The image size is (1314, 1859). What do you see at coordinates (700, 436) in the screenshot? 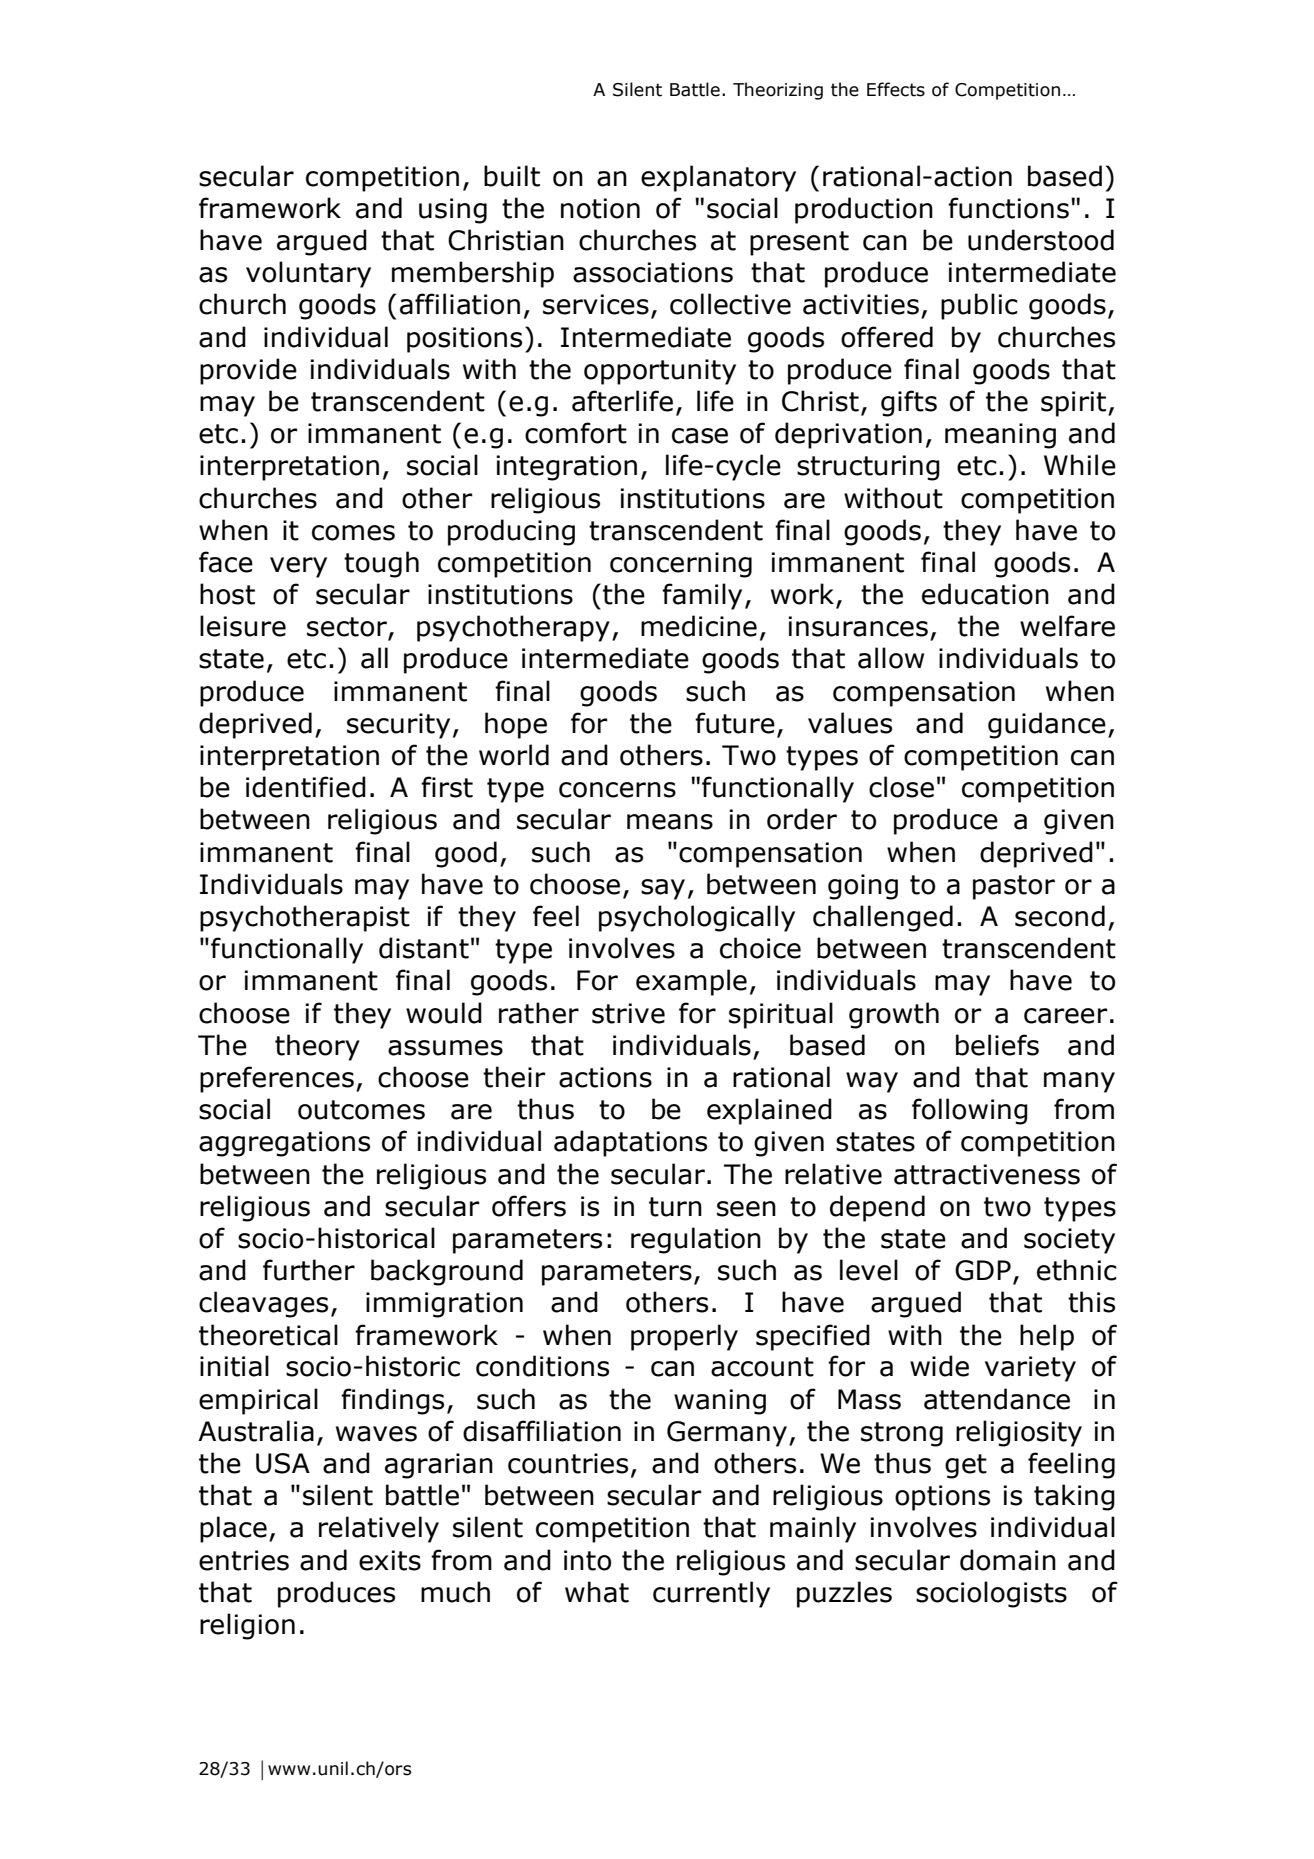
I see `case` at bounding box center [700, 436].
